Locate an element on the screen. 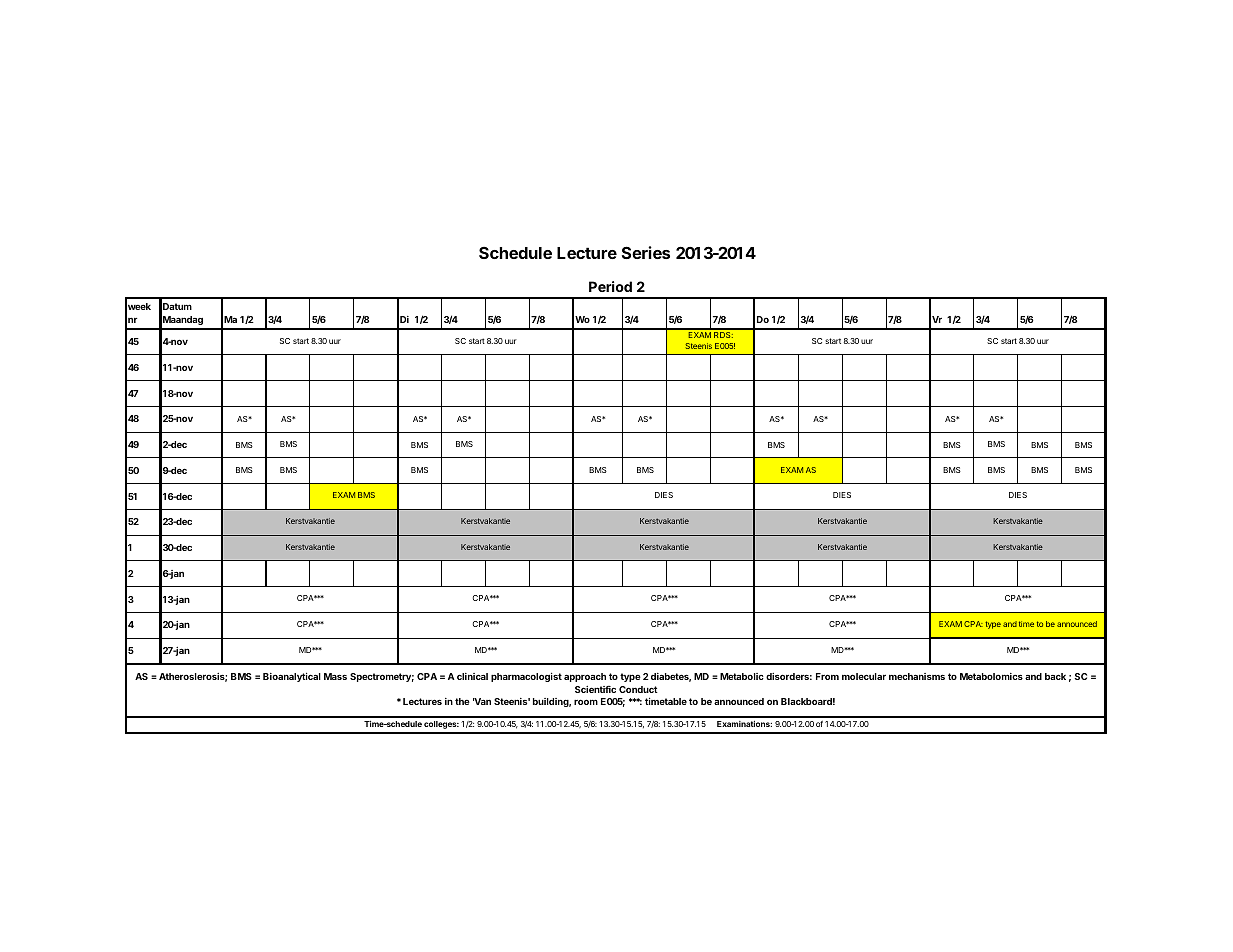 The image size is (1233, 952). Mass is located at coordinates (335, 676).
